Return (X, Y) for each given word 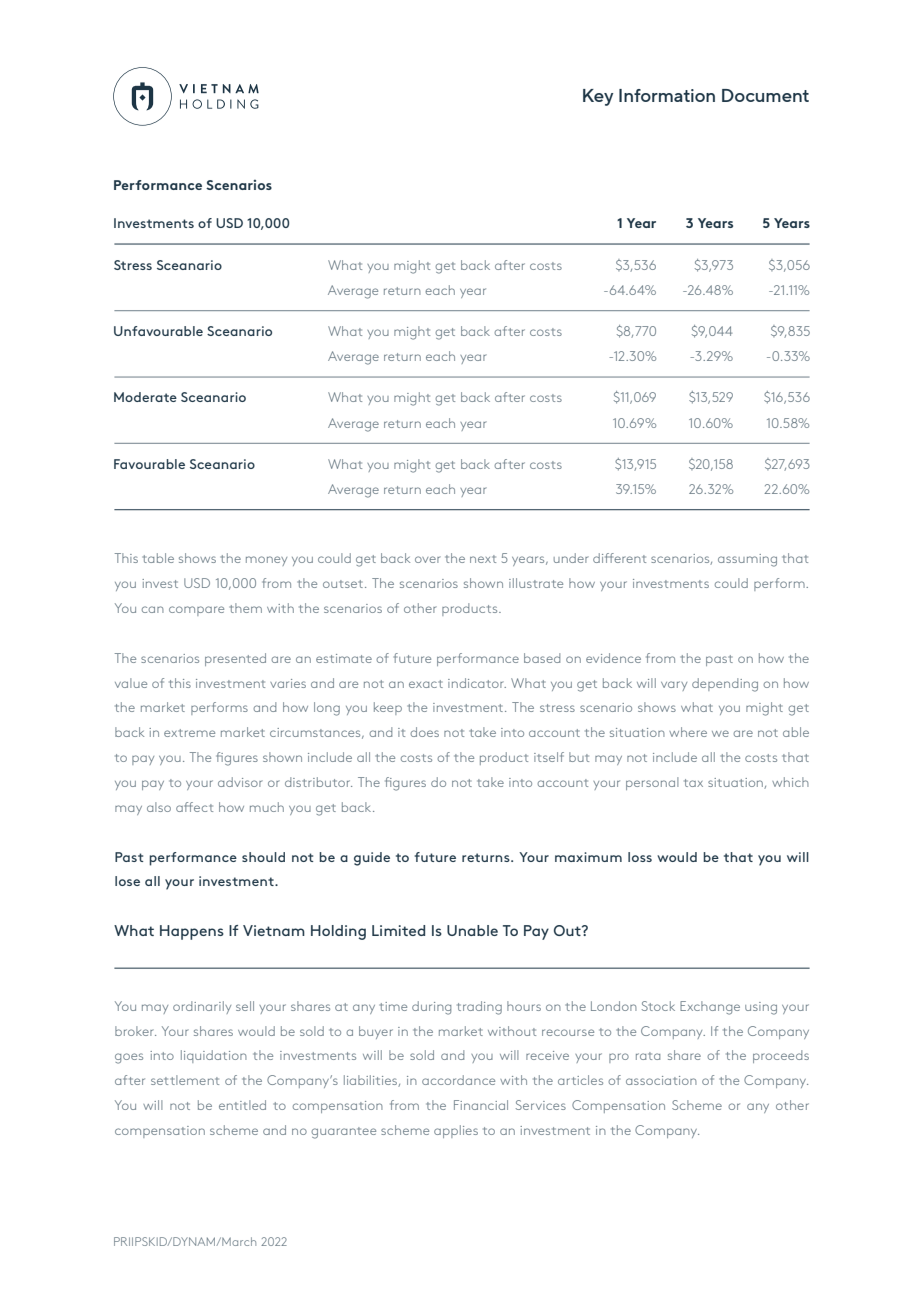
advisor (240, 782)
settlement (185, 1080)
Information (667, 95)
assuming (747, 560)
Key (598, 97)
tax (693, 783)
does (424, 732)
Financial (481, 1105)
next (483, 559)
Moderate (145, 397)
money (266, 561)
